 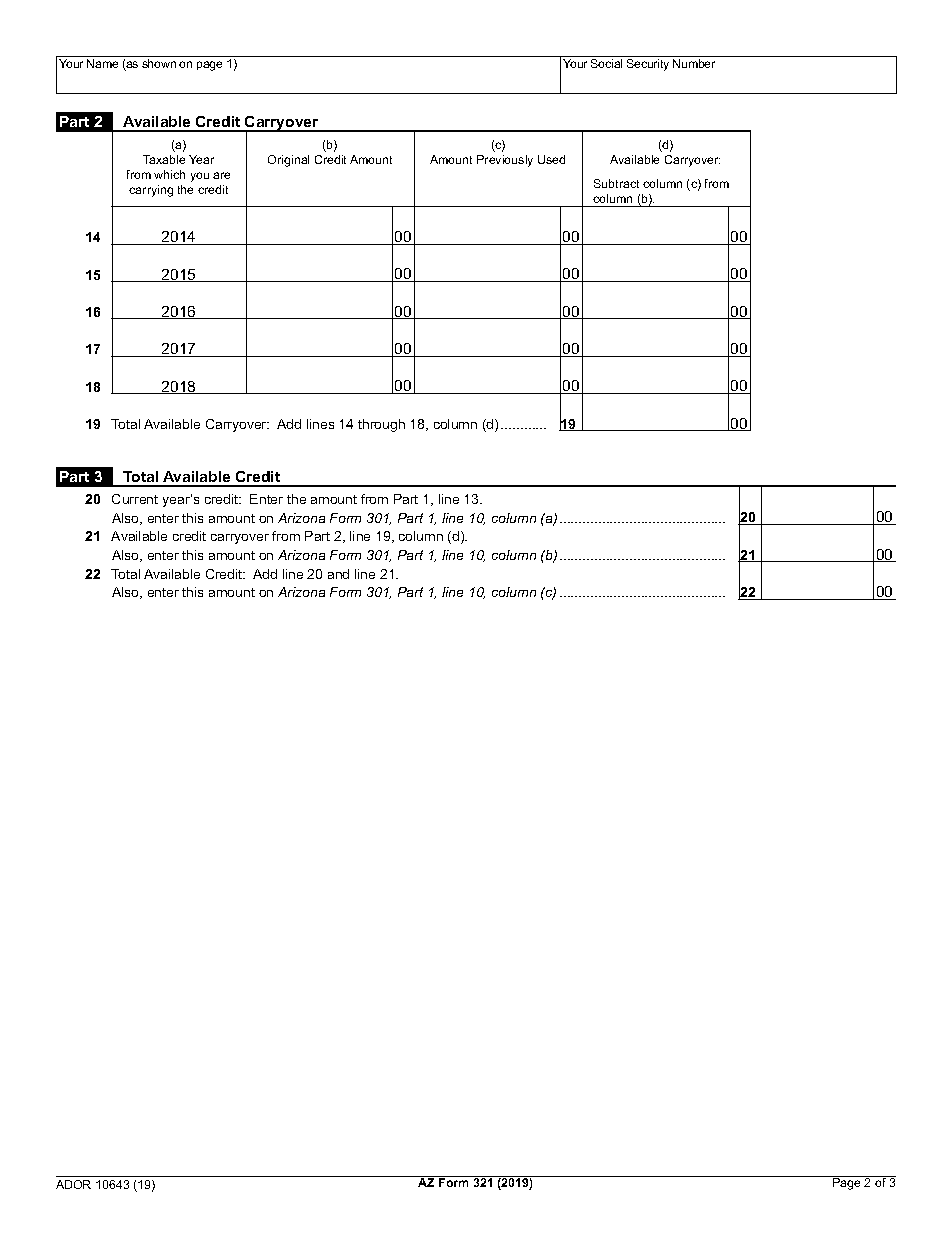 What do you see at coordinates (616, 183) in the document?
I see `Subtract` at bounding box center [616, 183].
